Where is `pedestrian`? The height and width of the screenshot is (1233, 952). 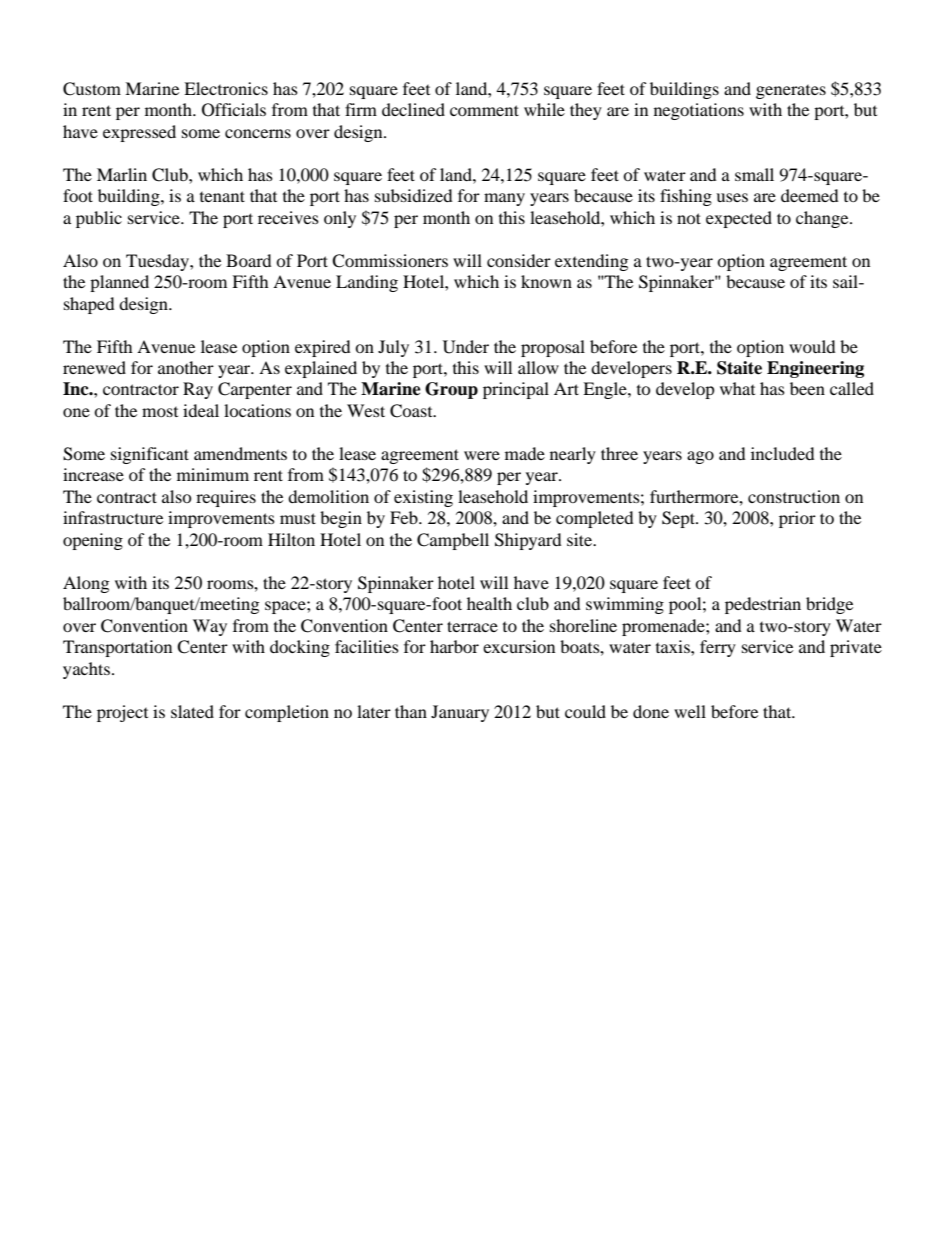
pedestrian is located at coordinates (763, 605).
